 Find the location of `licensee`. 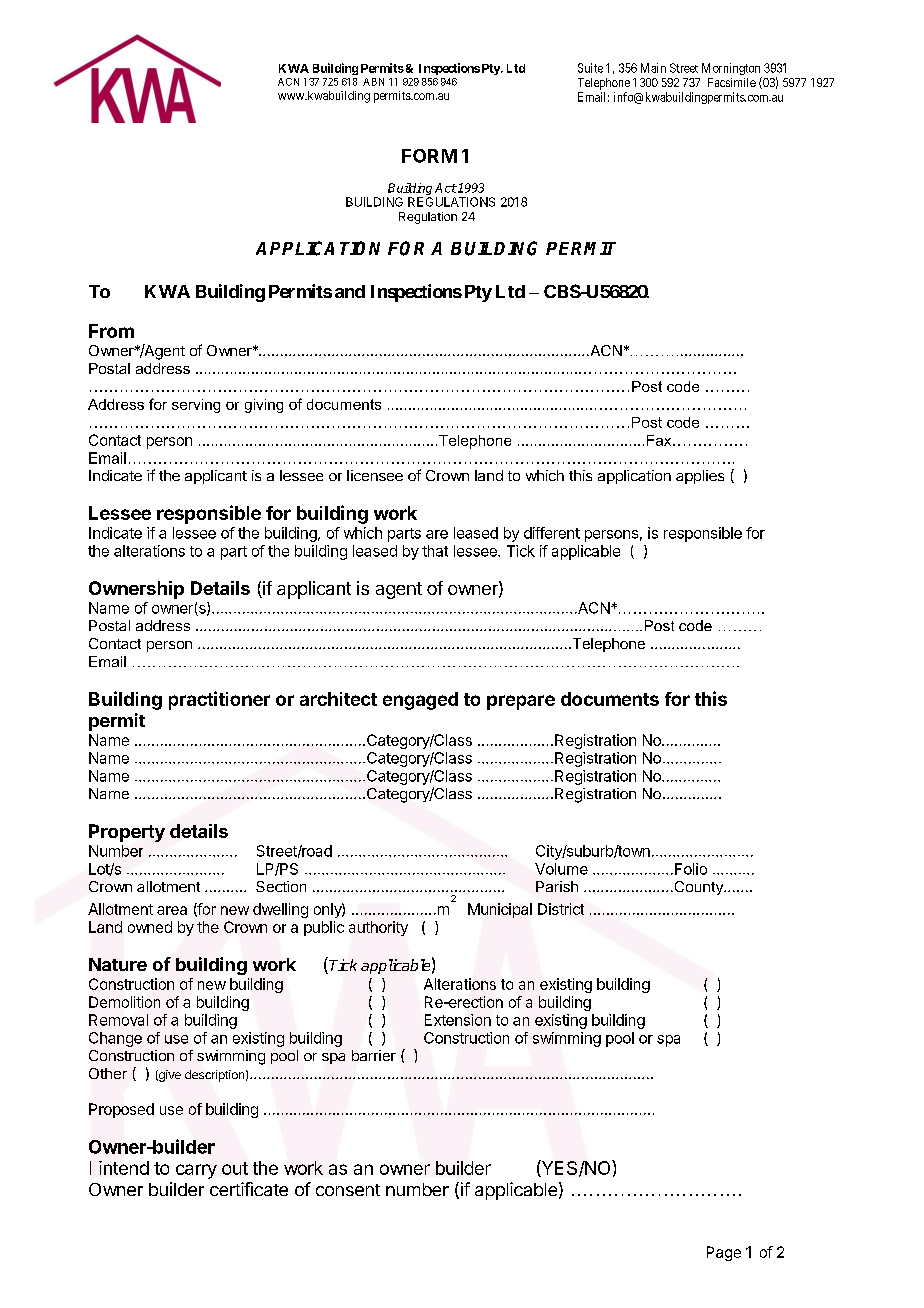

licensee is located at coordinates (375, 475).
